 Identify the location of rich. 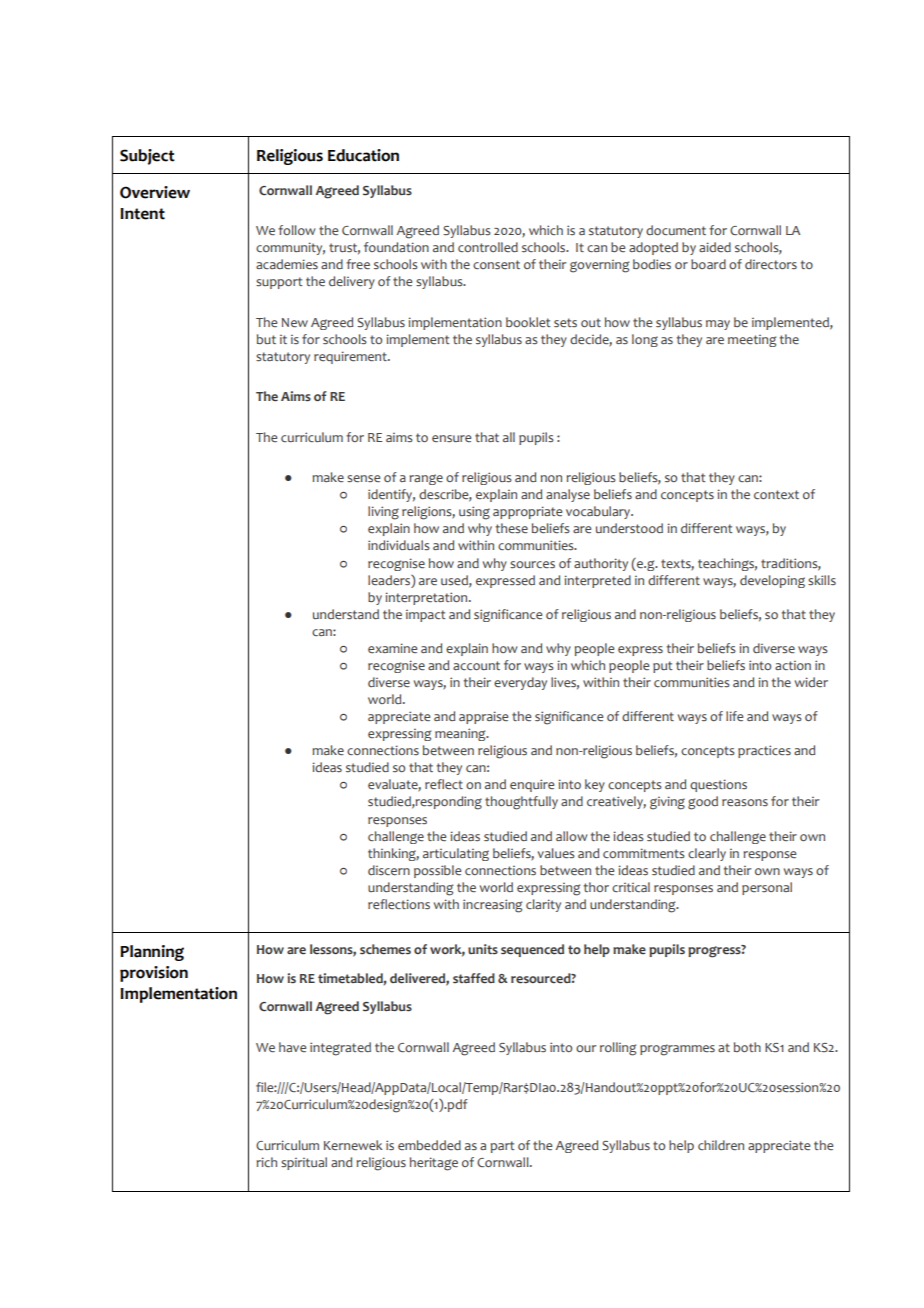
(266, 1162).
